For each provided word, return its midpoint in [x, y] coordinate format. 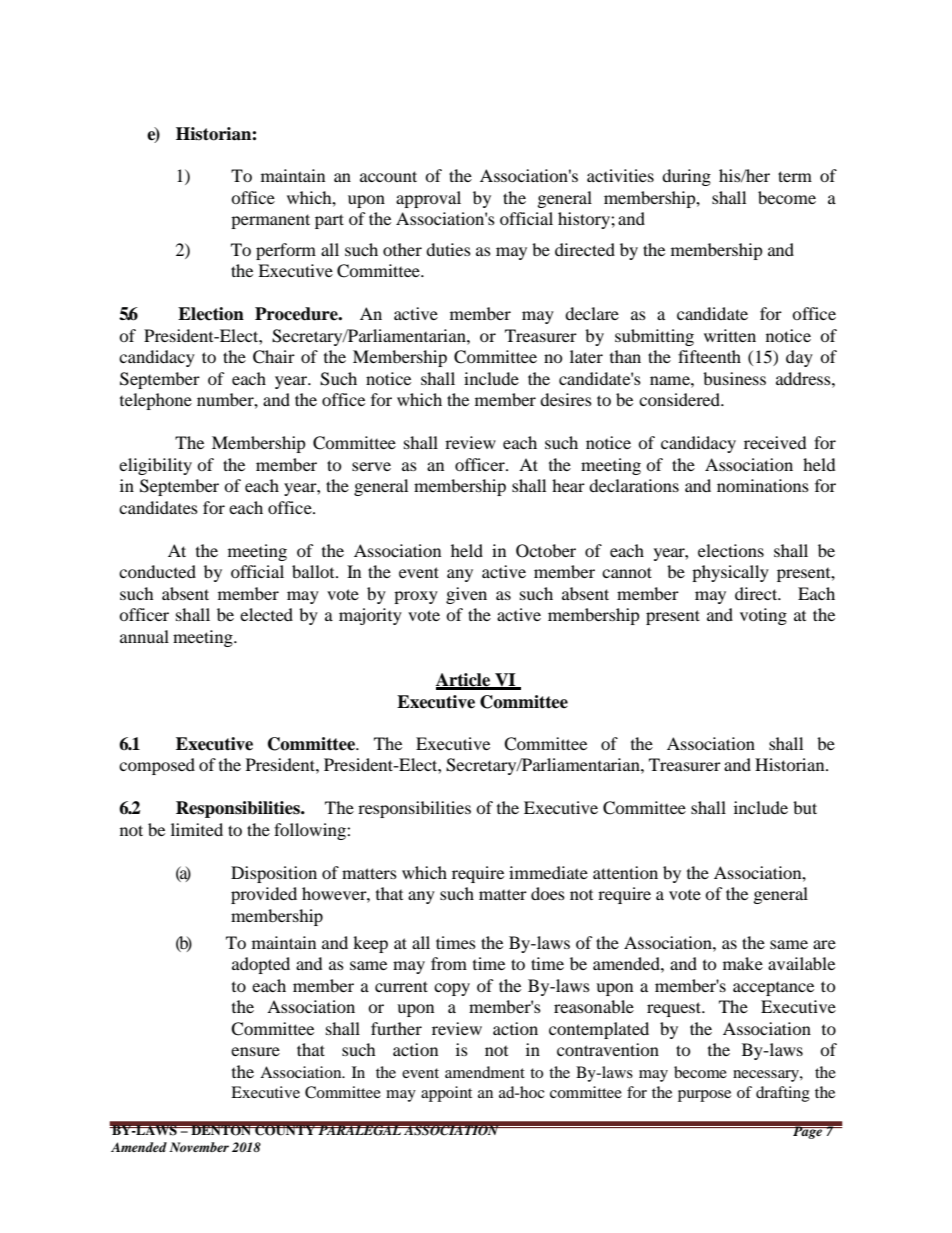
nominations [763, 485]
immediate [548, 872]
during [686, 177]
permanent [270, 221]
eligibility [155, 466]
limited [197, 829]
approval [428, 199]
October [546, 551]
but [805, 807]
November [199, 1147]
